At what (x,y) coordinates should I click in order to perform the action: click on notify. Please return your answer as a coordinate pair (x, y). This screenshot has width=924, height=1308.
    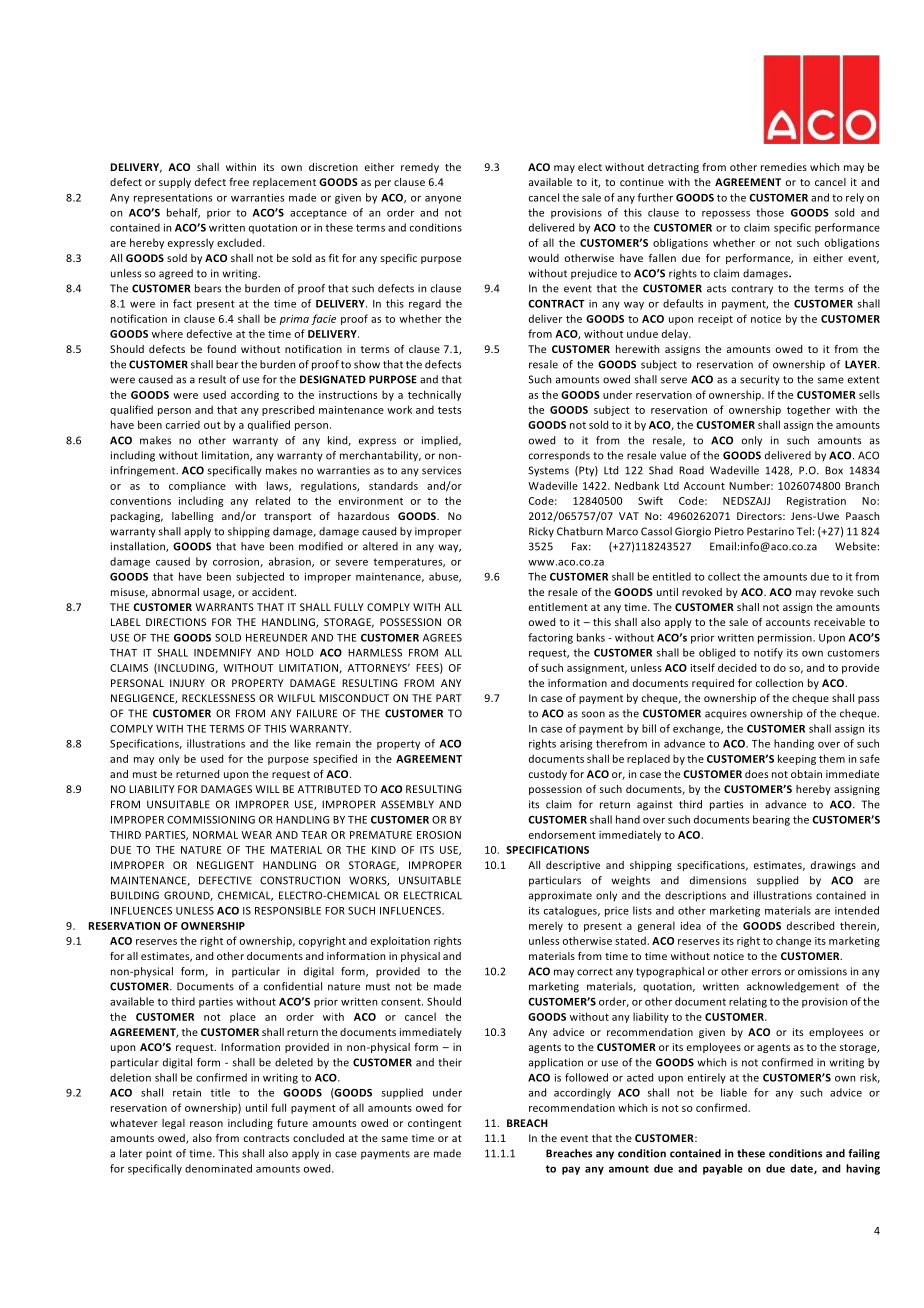
    Looking at the image, I should click on (768, 653).
